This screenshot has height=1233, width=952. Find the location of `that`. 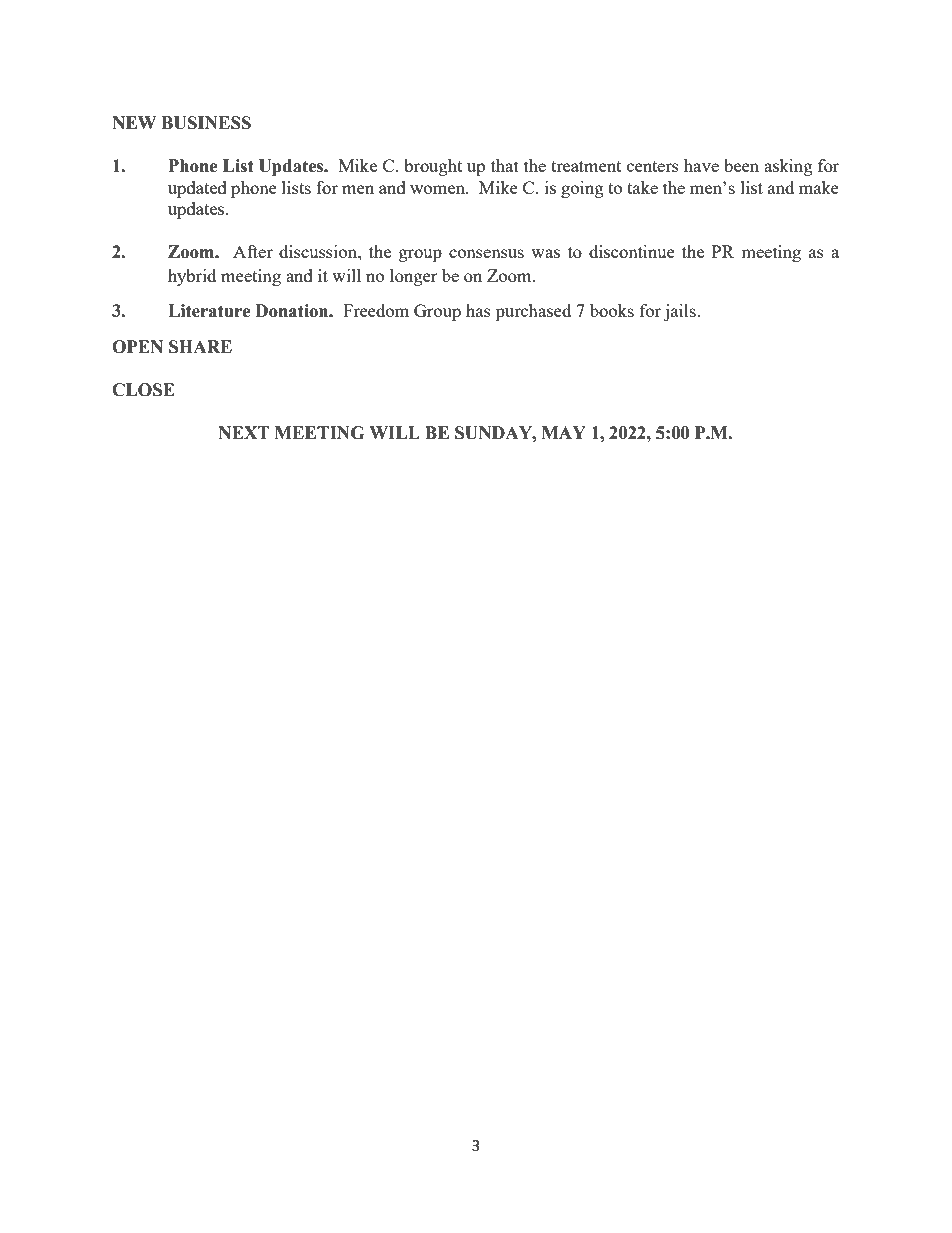

that is located at coordinates (505, 165).
